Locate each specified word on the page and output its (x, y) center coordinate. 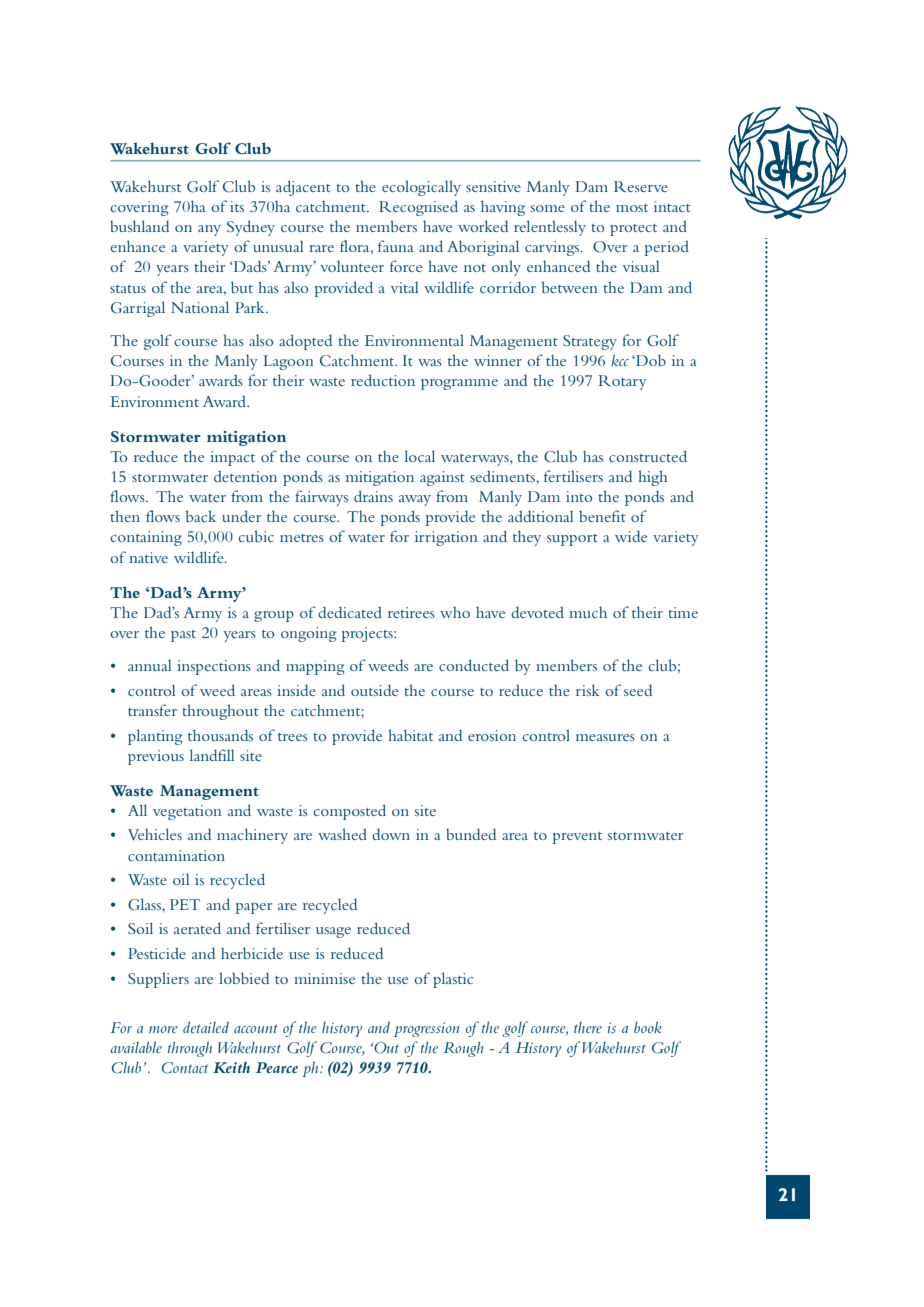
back (200, 516)
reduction (383, 380)
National (200, 307)
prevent (577, 838)
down (391, 834)
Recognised (418, 208)
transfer (152, 710)
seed (638, 690)
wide (631, 536)
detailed (206, 1027)
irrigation (446, 538)
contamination (176, 855)
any (209, 230)
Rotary (622, 382)
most (632, 208)
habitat (410, 735)
